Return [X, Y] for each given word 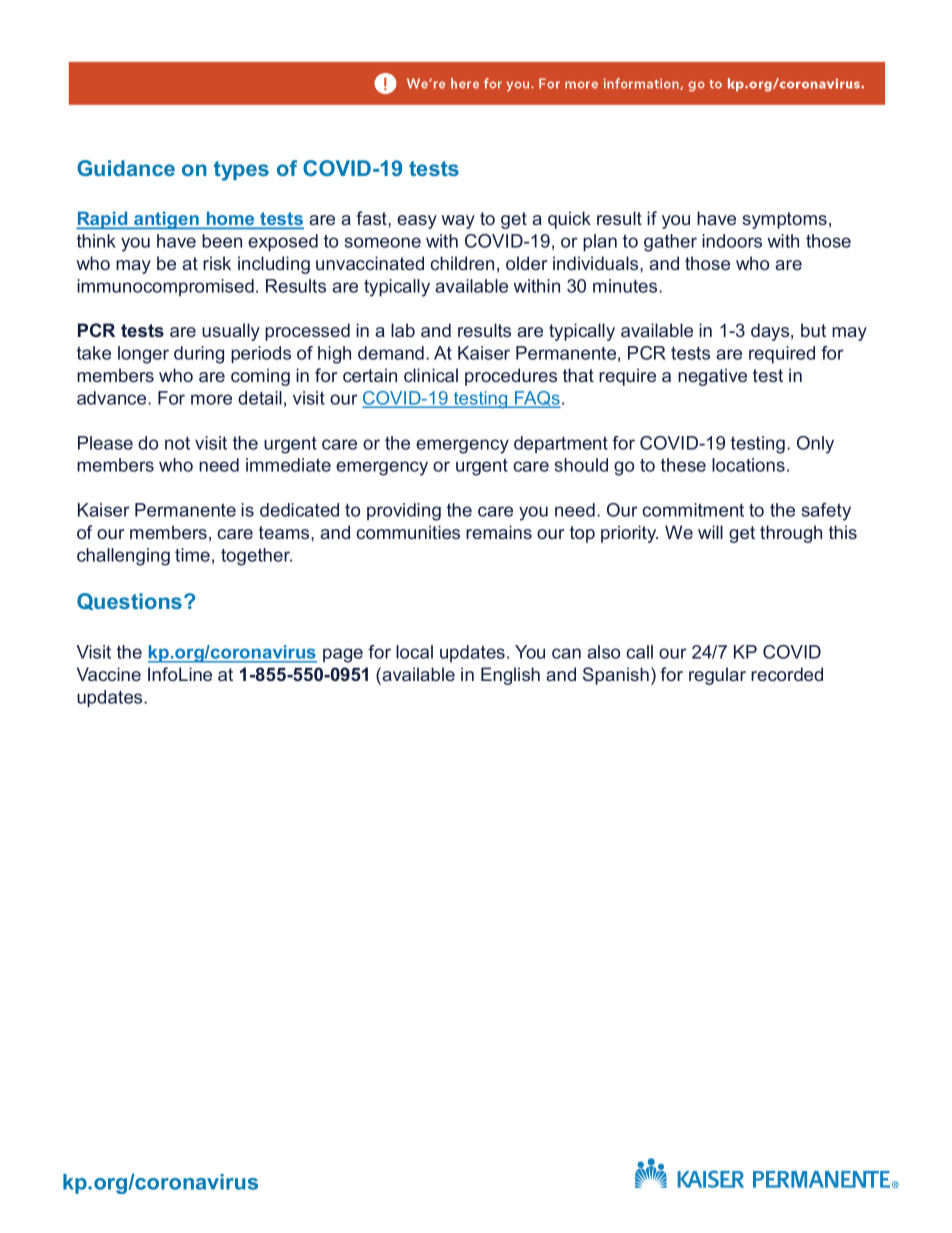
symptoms [784, 220]
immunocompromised [165, 287]
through [791, 534]
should [581, 465]
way [458, 222]
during [199, 355]
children [462, 263]
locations [748, 465]
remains [499, 532]
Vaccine [109, 674]
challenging [123, 557]
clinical [431, 375]
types [241, 171]
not [177, 443]
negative [712, 377]
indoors [732, 241]
